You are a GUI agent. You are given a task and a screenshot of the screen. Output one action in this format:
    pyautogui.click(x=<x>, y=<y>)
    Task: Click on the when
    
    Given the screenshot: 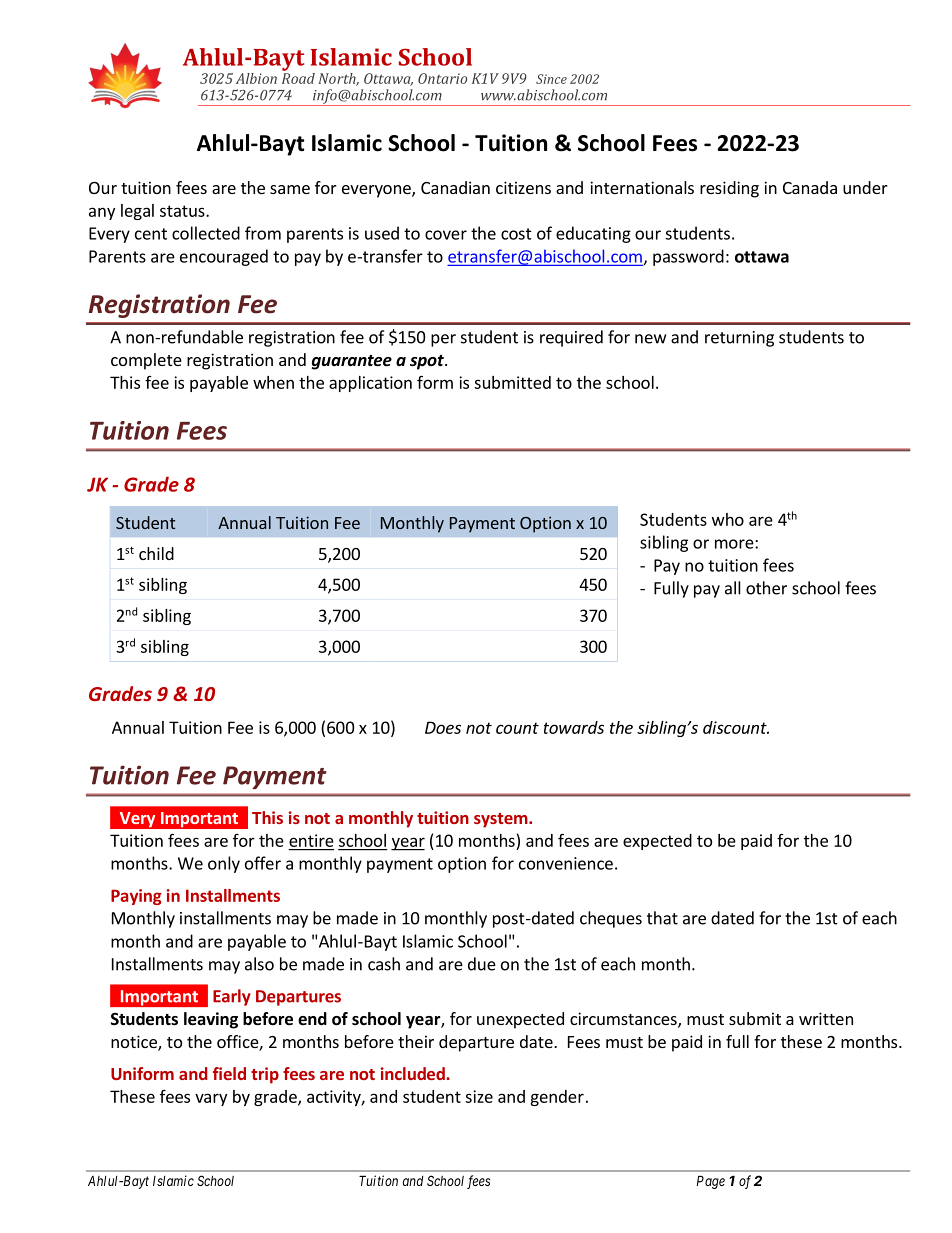 What is the action you would take?
    pyautogui.click(x=273, y=382)
